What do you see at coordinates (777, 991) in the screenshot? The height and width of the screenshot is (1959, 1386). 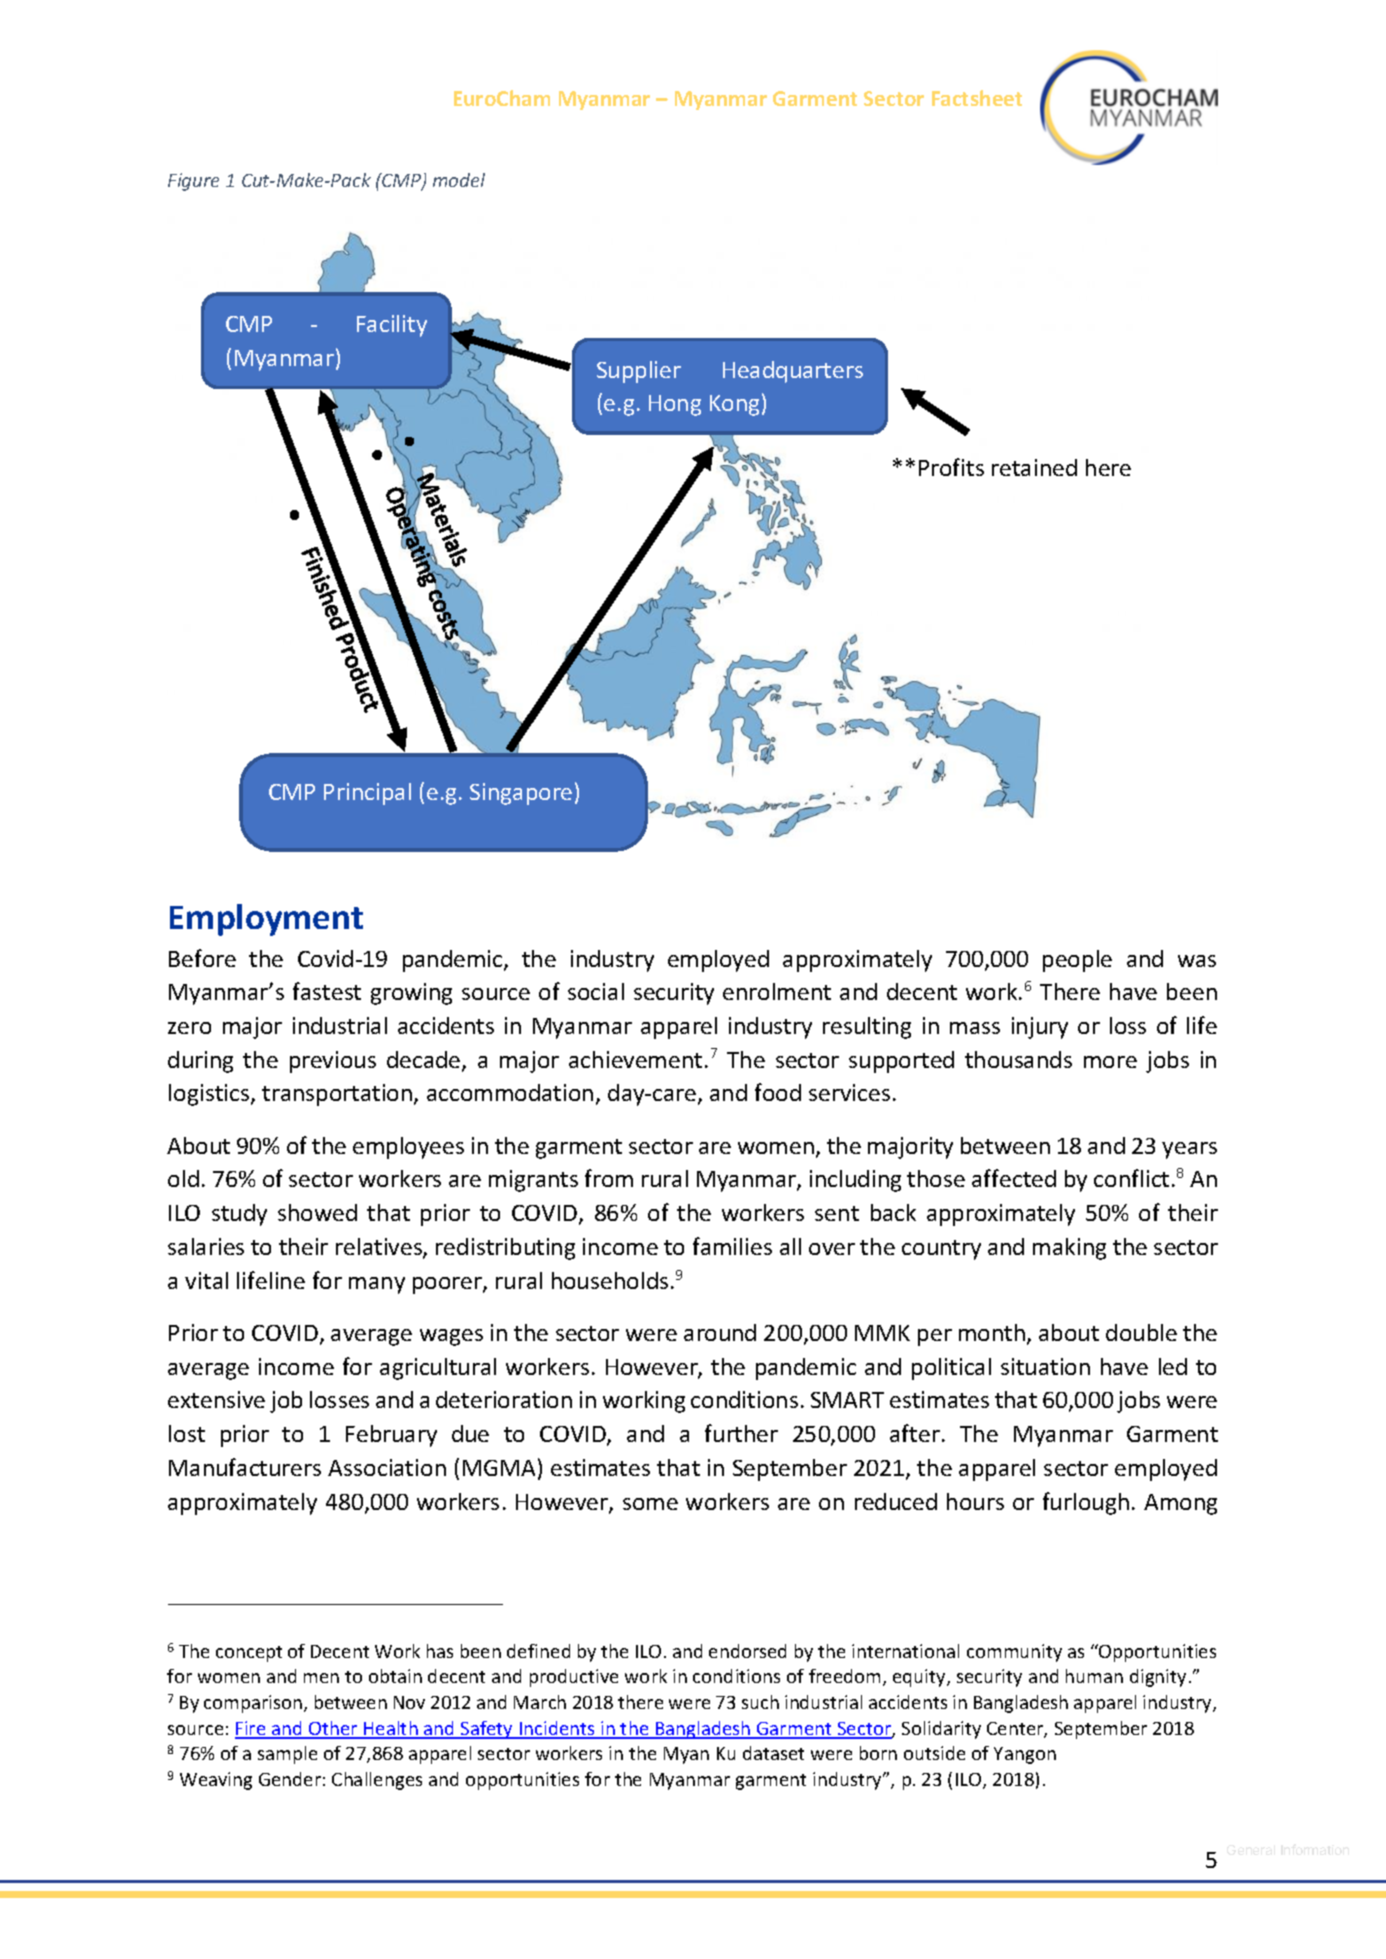 I see `enrolment` at bounding box center [777, 991].
